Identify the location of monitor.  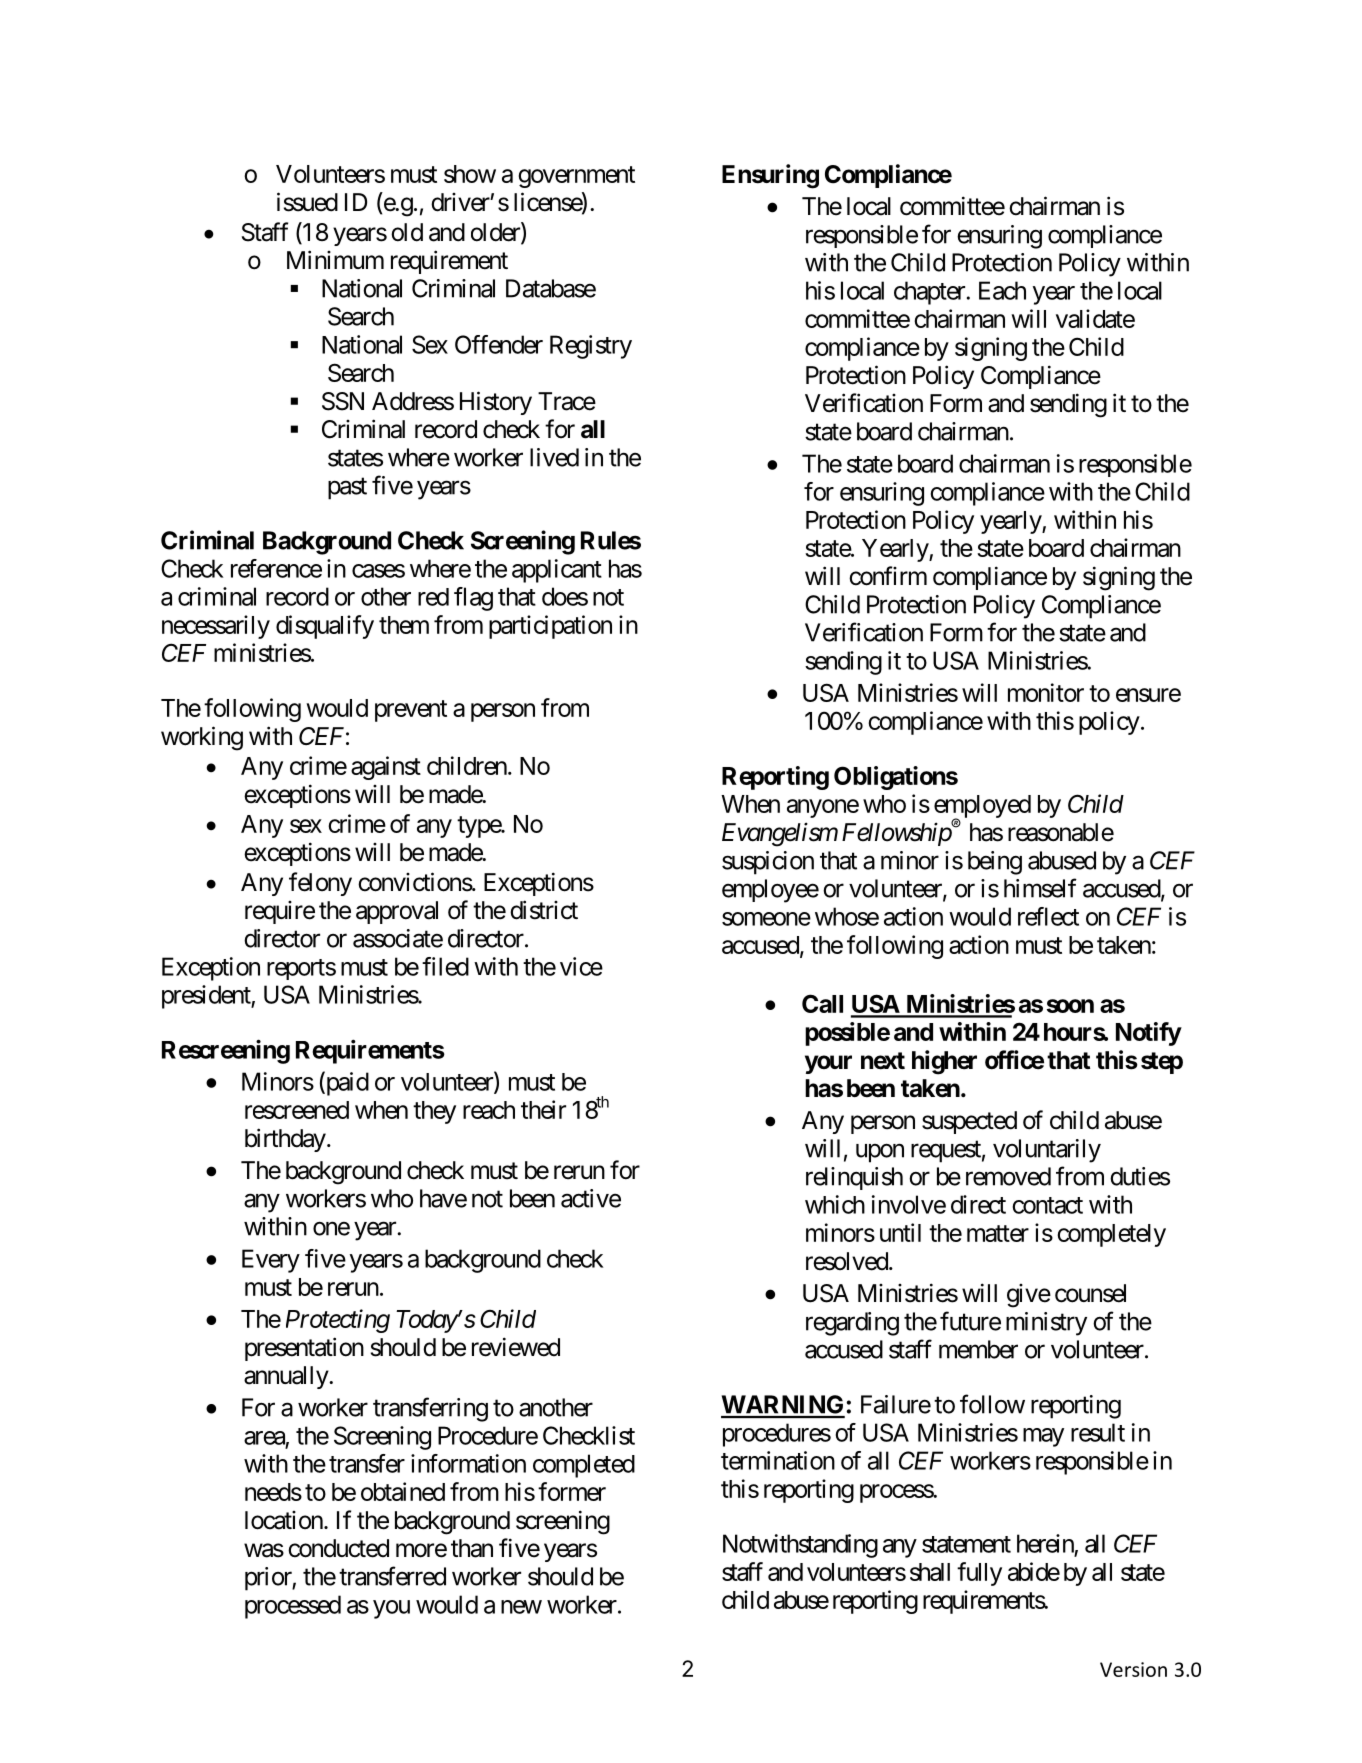
(1046, 692).
